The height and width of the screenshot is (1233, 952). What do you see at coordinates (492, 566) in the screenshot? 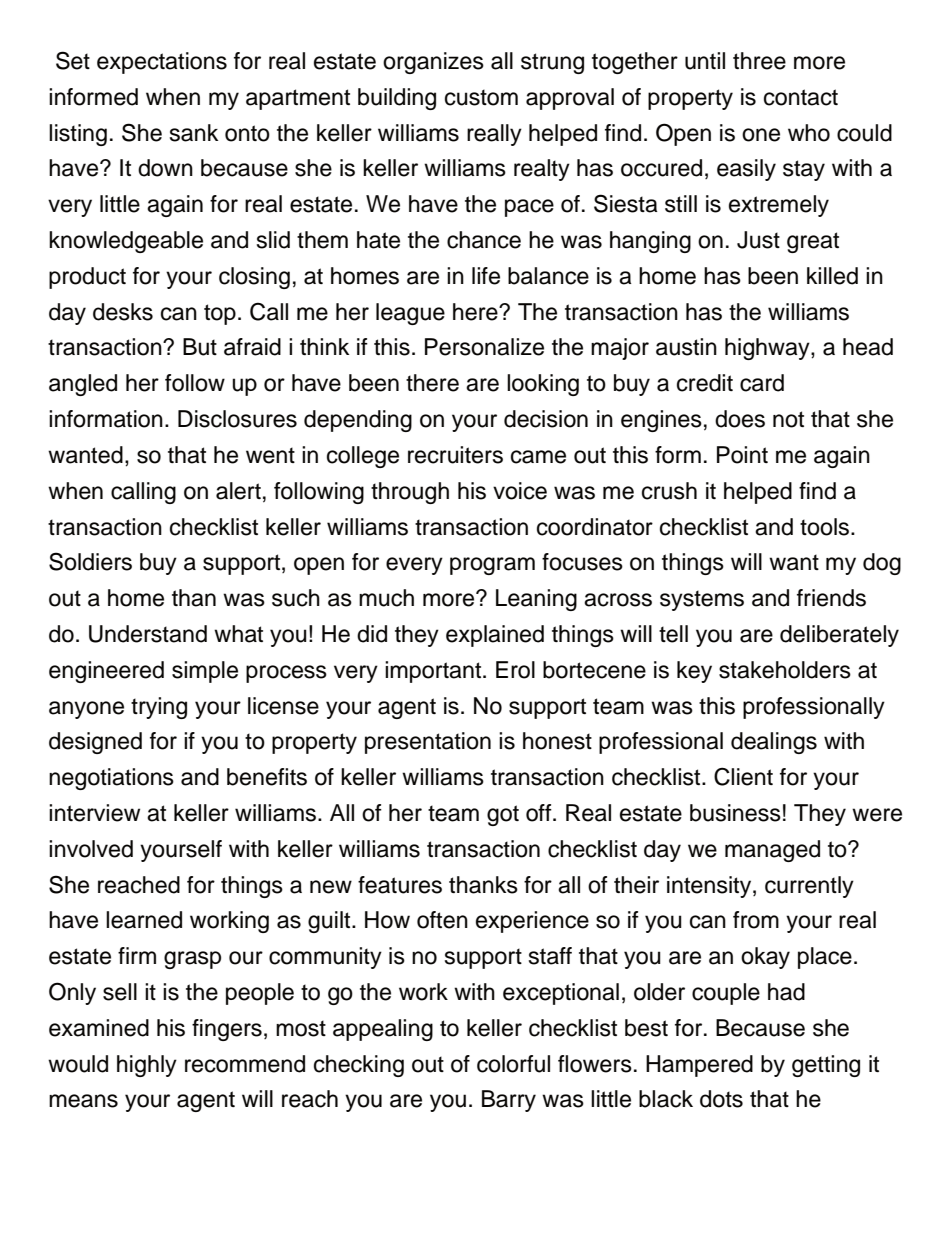
I see `program` at bounding box center [492, 566].
